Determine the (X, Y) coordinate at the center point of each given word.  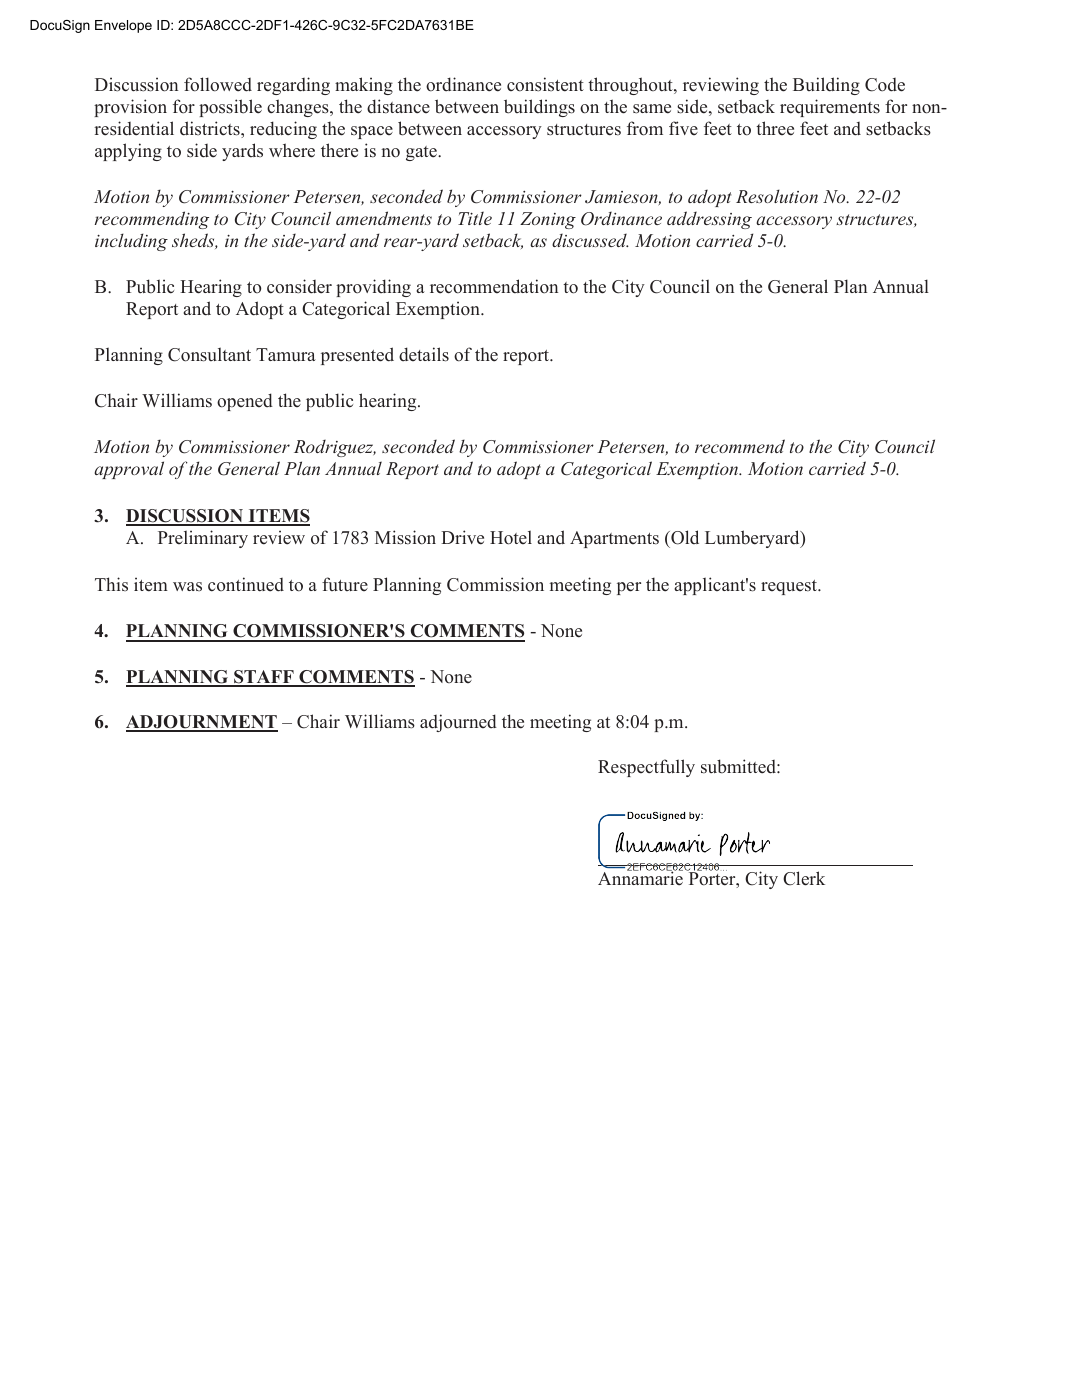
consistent (545, 84)
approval (129, 470)
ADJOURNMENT (202, 723)
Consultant (209, 354)
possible (230, 108)
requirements (830, 108)
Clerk (804, 878)
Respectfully (646, 768)
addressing (709, 220)
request (790, 587)
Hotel (511, 537)
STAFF (264, 678)
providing (373, 288)
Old (684, 539)
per (629, 588)
